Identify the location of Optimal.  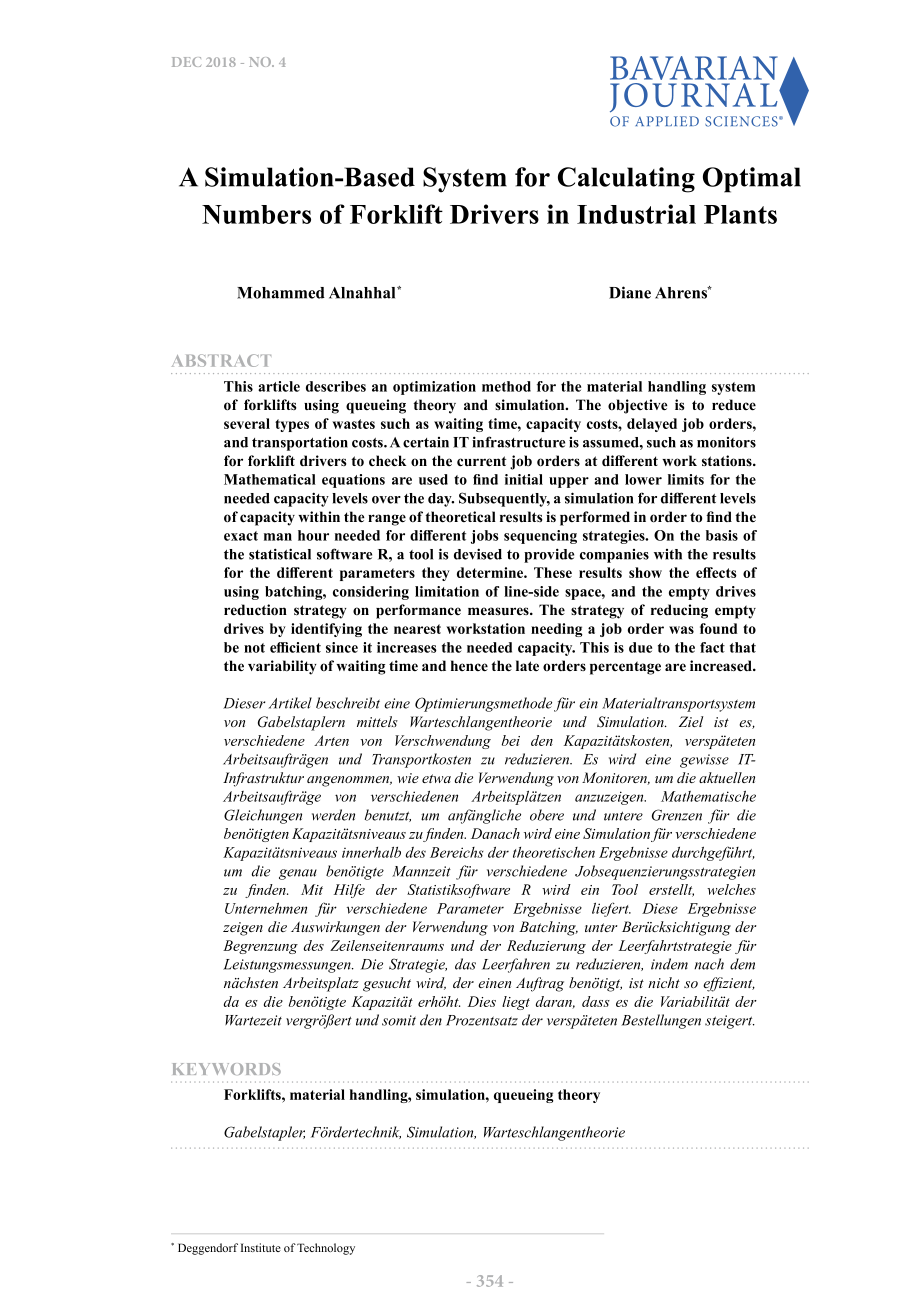
(752, 180).
